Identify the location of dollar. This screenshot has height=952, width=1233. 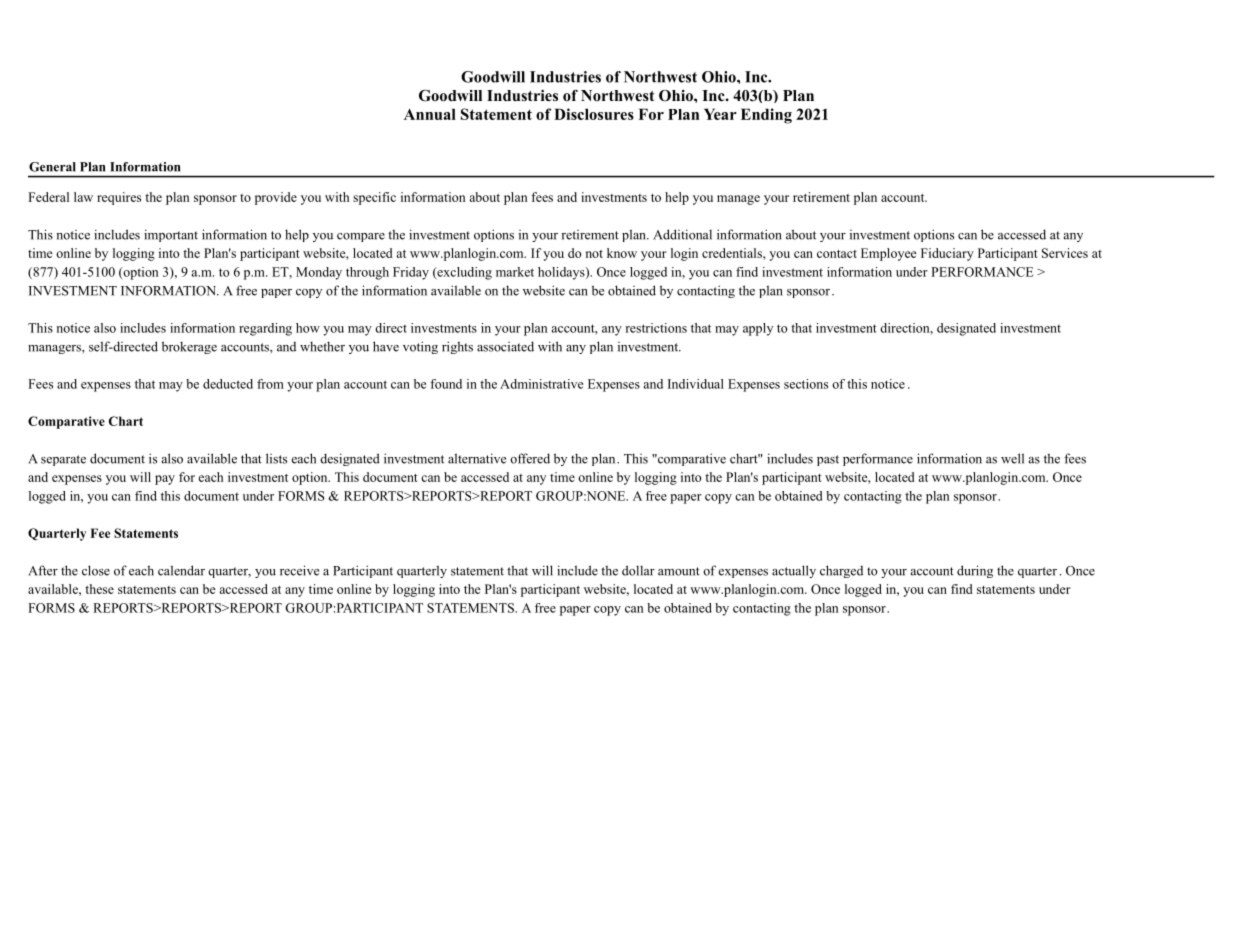
(638, 570).
